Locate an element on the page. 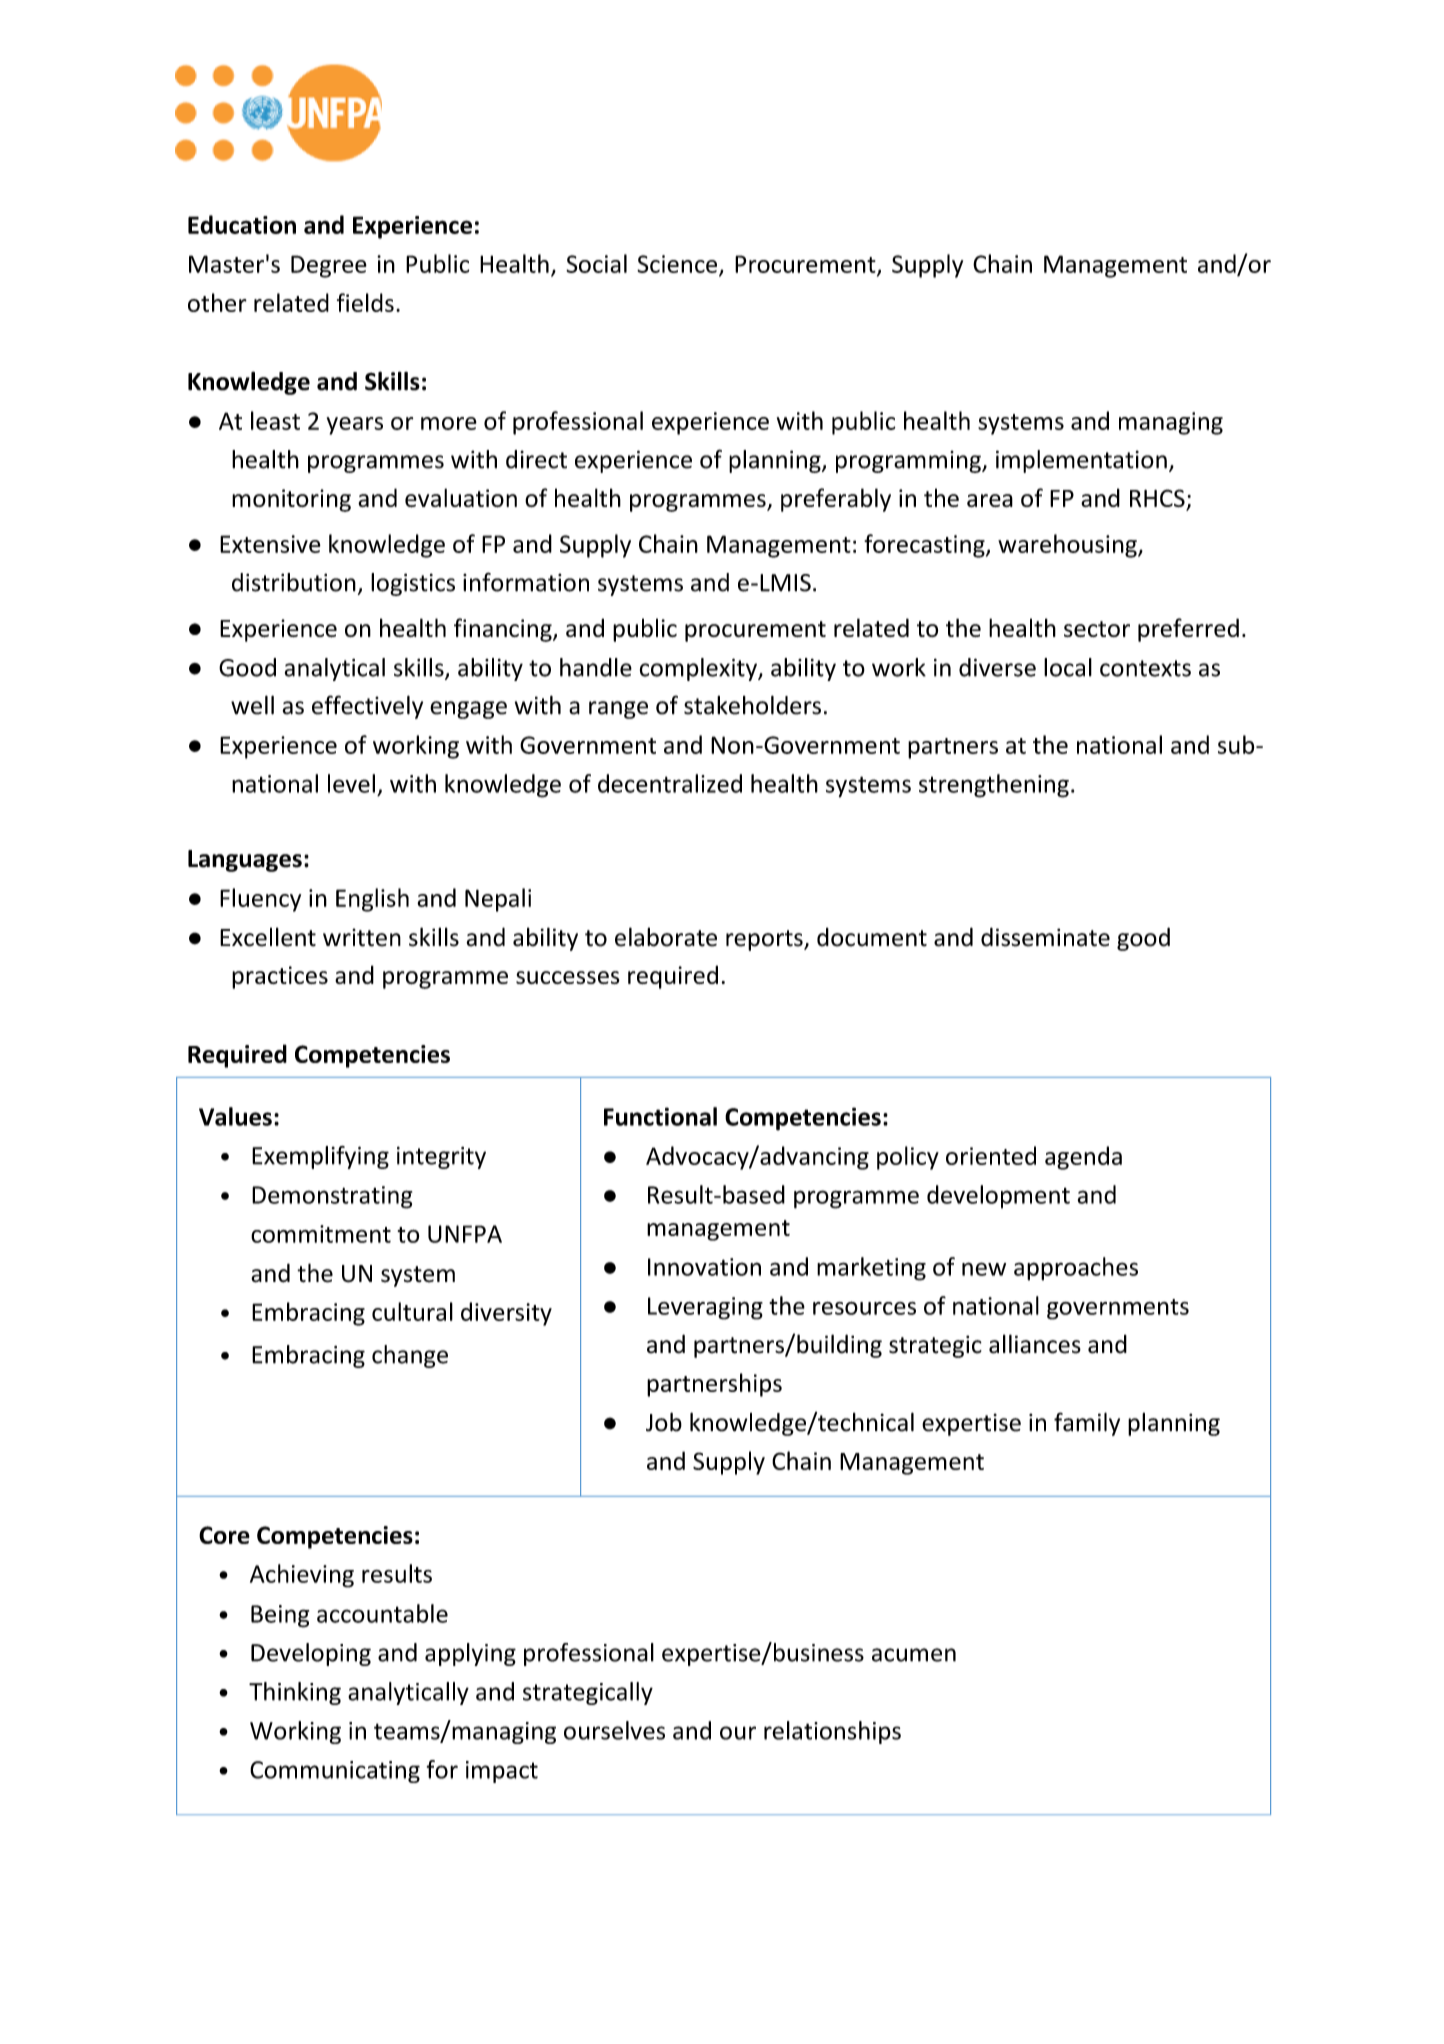  Leveraging is located at coordinates (705, 1308).
